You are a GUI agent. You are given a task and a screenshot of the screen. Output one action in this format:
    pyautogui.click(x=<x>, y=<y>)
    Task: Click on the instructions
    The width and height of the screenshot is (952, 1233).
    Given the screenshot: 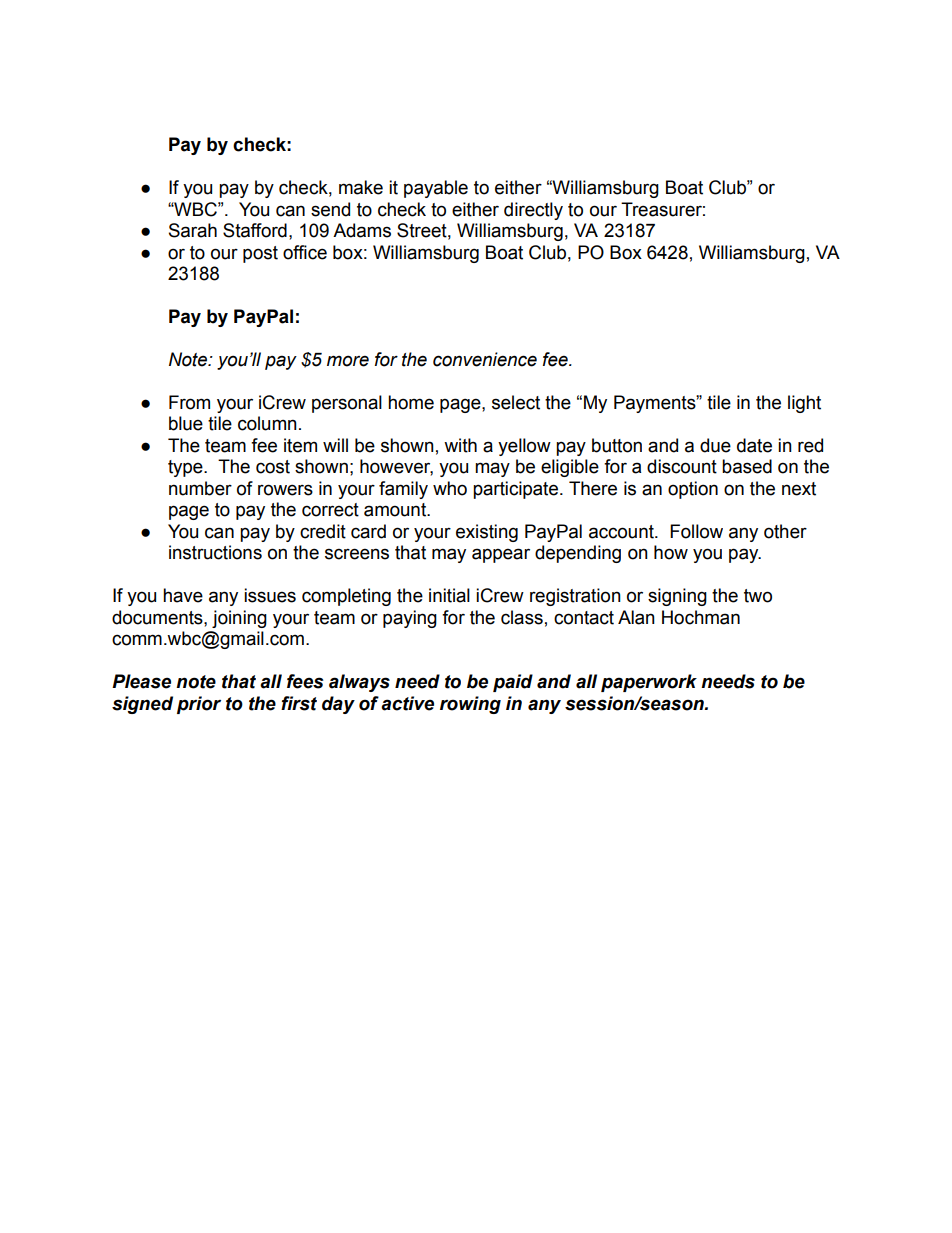 What is the action you would take?
    pyautogui.click(x=215, y=552)
